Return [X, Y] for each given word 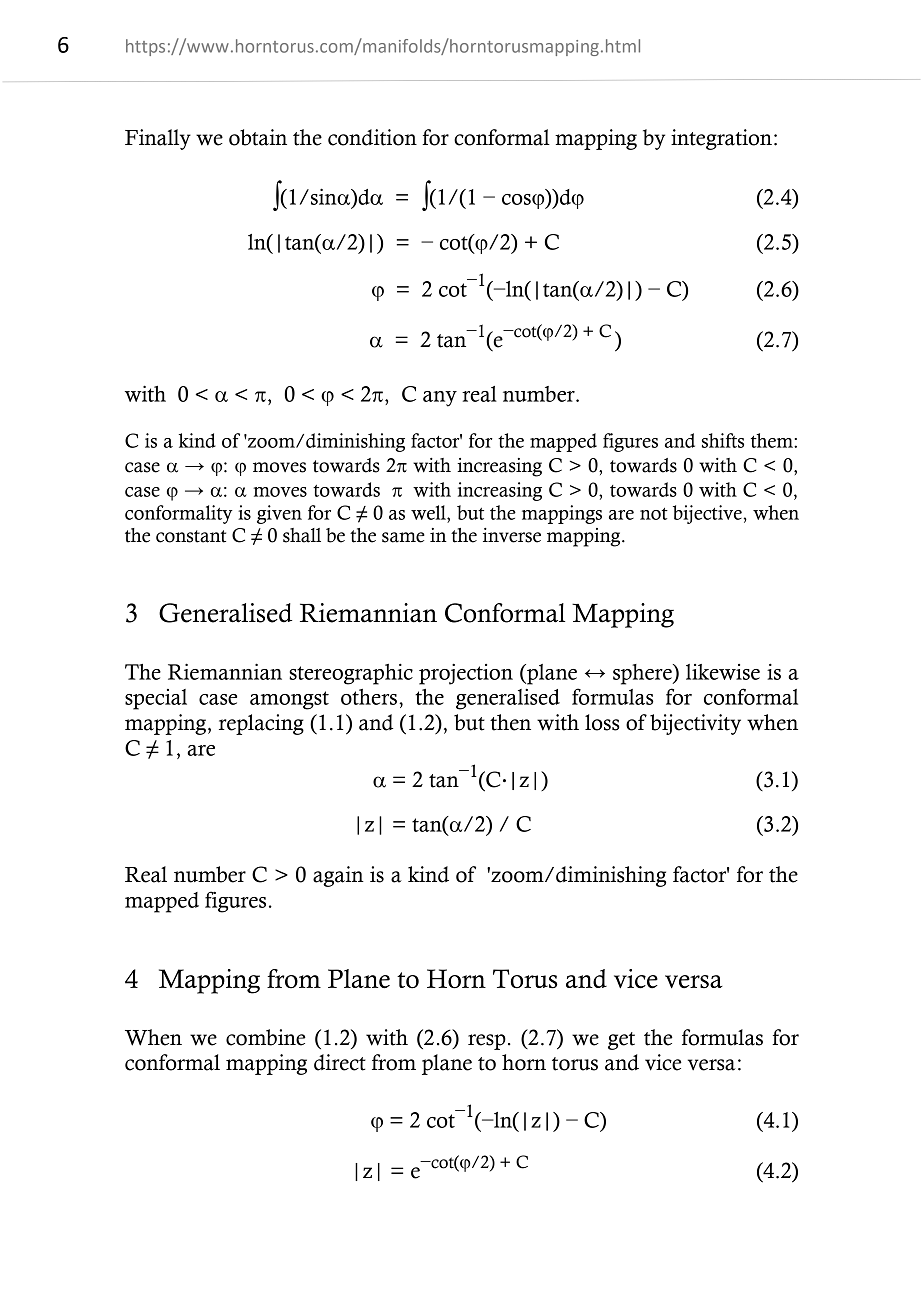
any [440, 399]
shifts [723, 440]
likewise [723, 672]
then [510, 722]
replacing [261, 724]
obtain [258, 137]
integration [721, 139]
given [279, 514]
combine [266, 1037]
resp [487, 1042]
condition [372, 137]
